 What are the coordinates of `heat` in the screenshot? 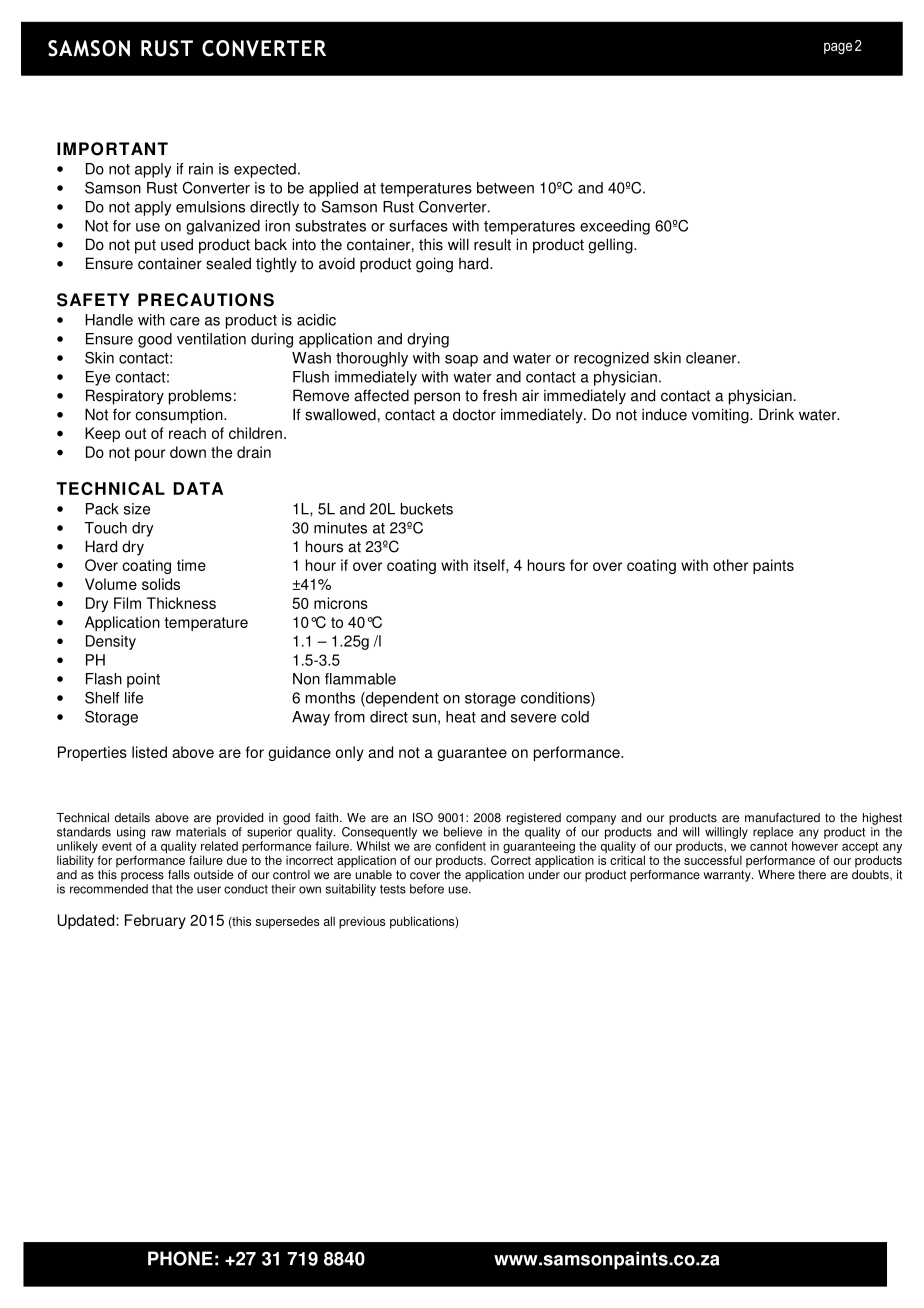 It's located at (461, 717).
